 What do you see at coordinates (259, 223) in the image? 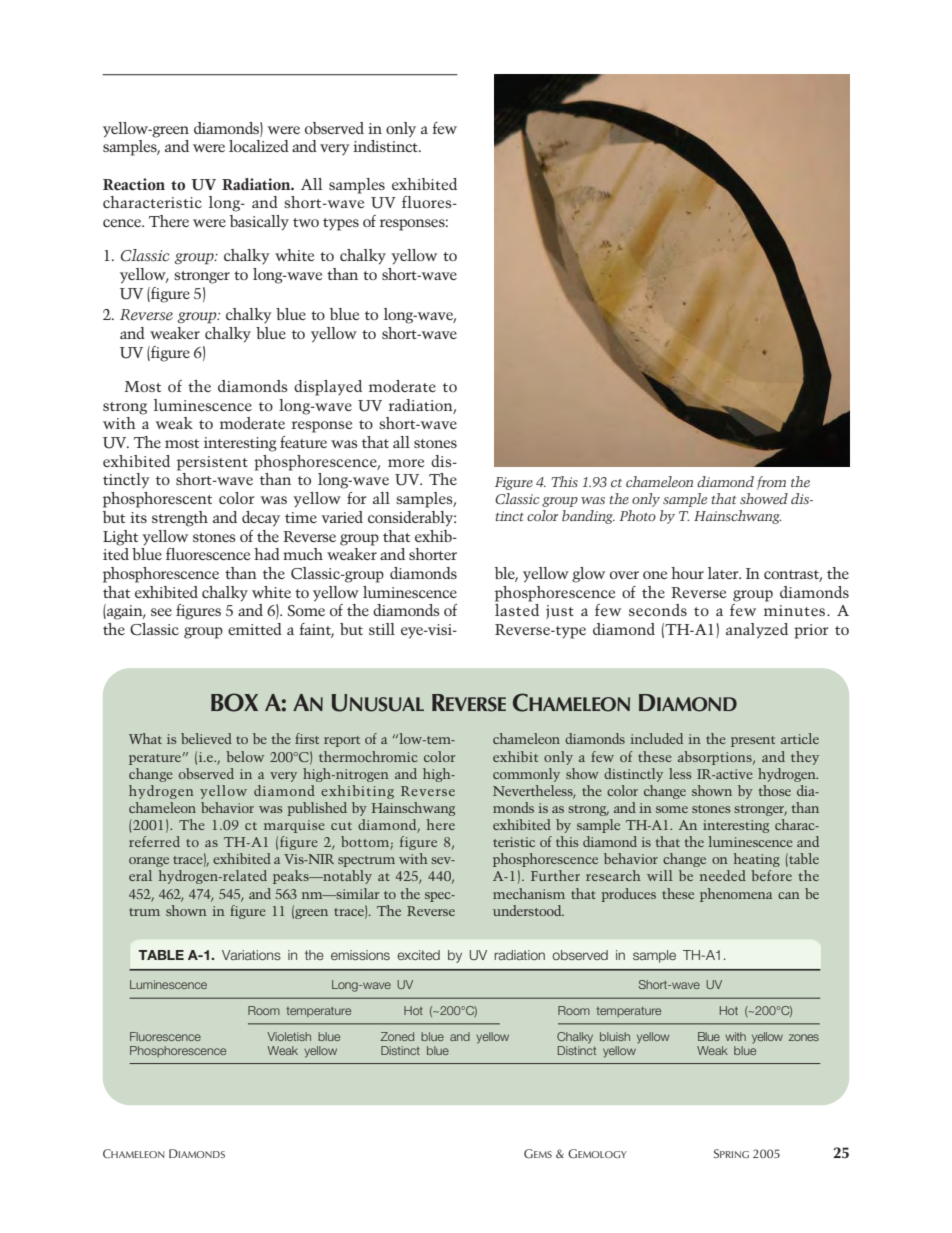
I see `basically` at bounding box center [259, 223].
